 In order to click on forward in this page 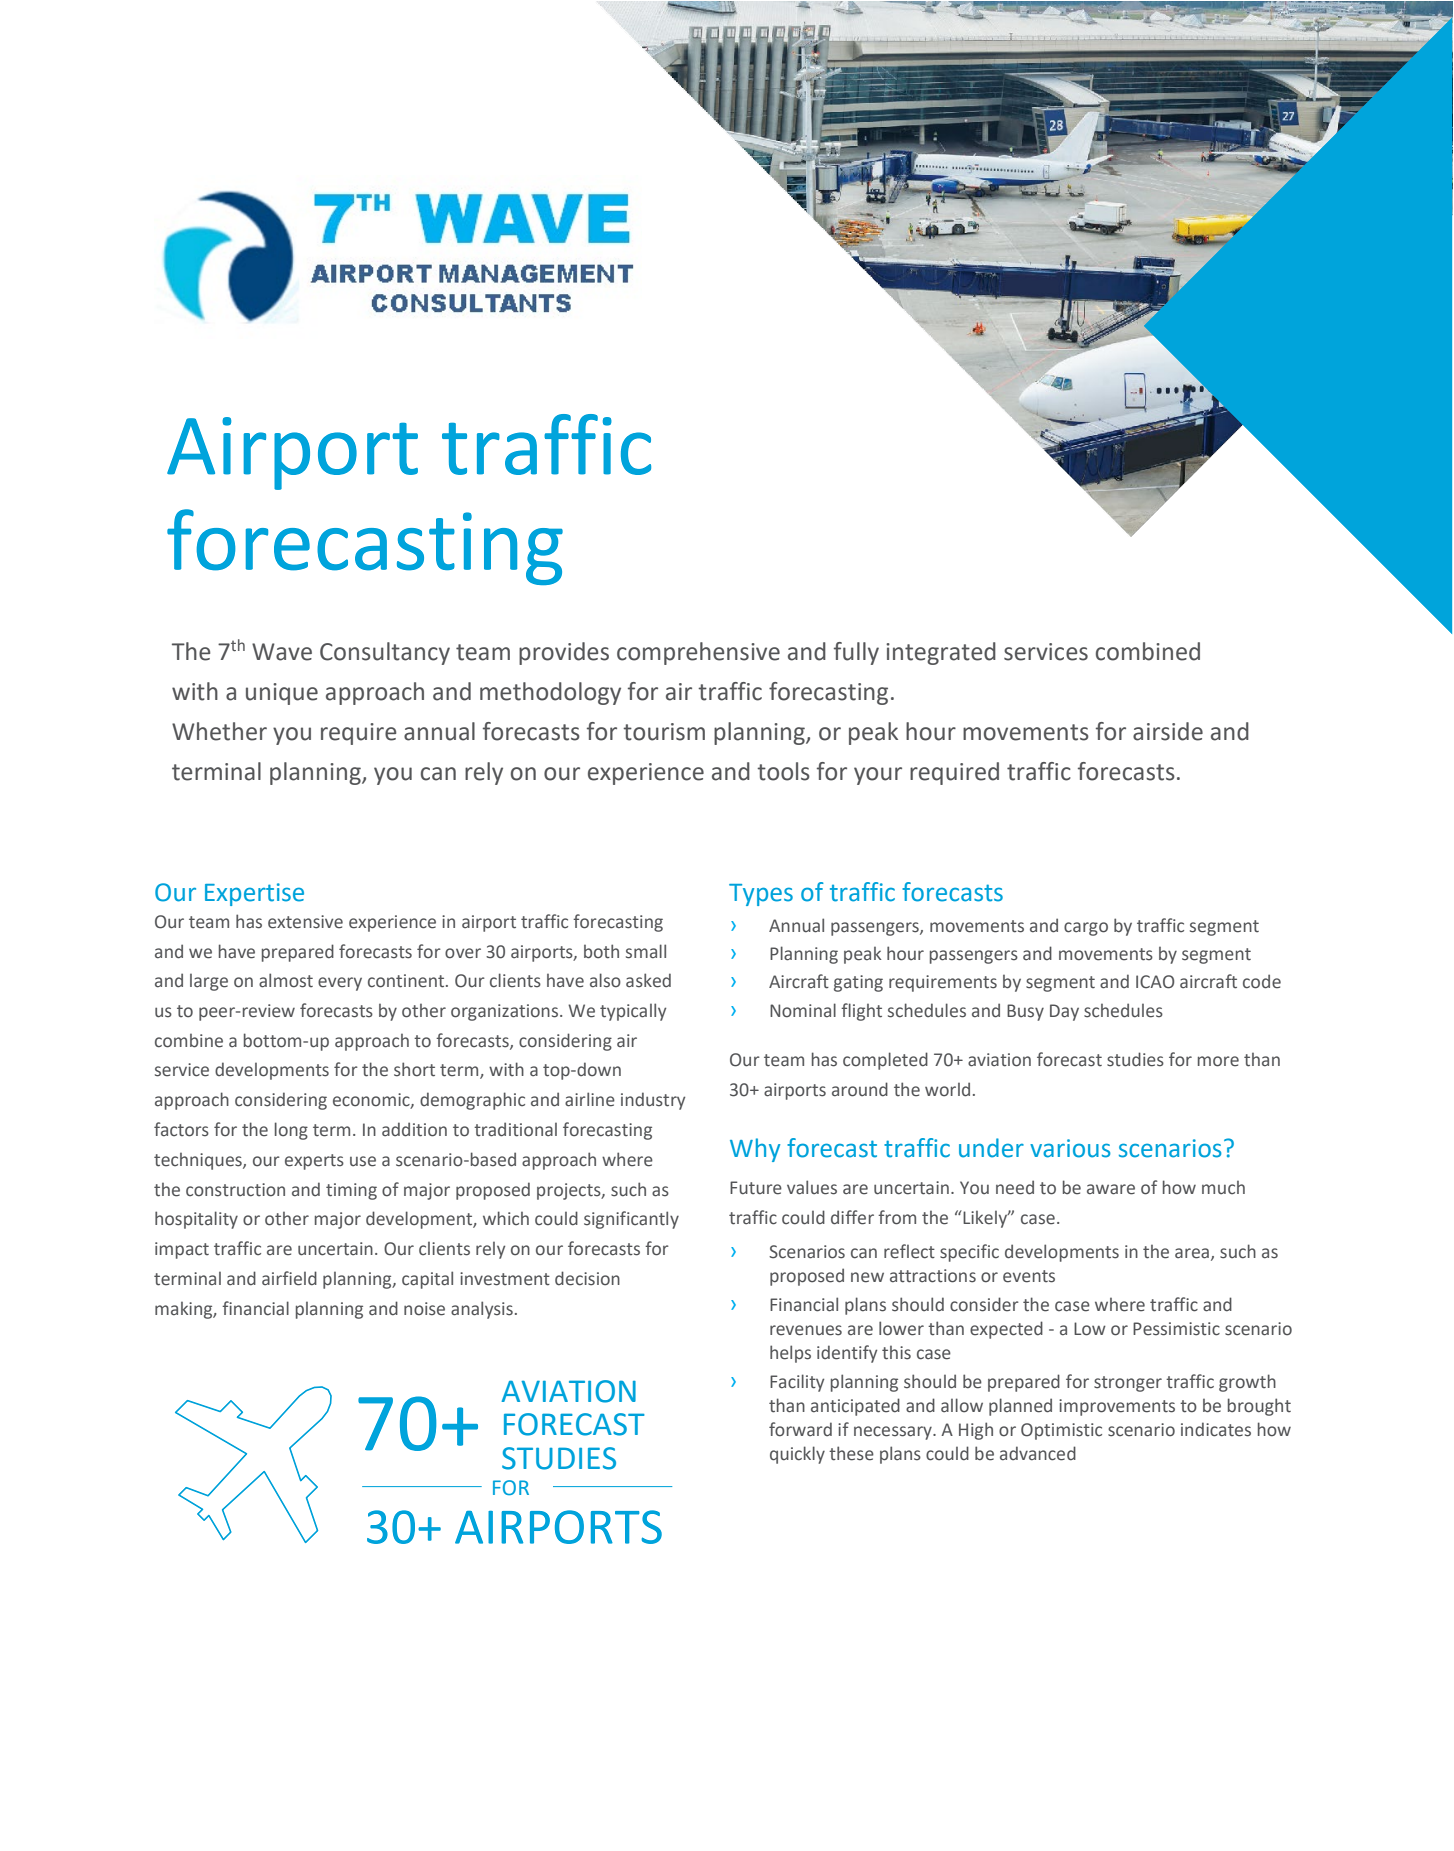, I will do `click(800, 1429)`.
